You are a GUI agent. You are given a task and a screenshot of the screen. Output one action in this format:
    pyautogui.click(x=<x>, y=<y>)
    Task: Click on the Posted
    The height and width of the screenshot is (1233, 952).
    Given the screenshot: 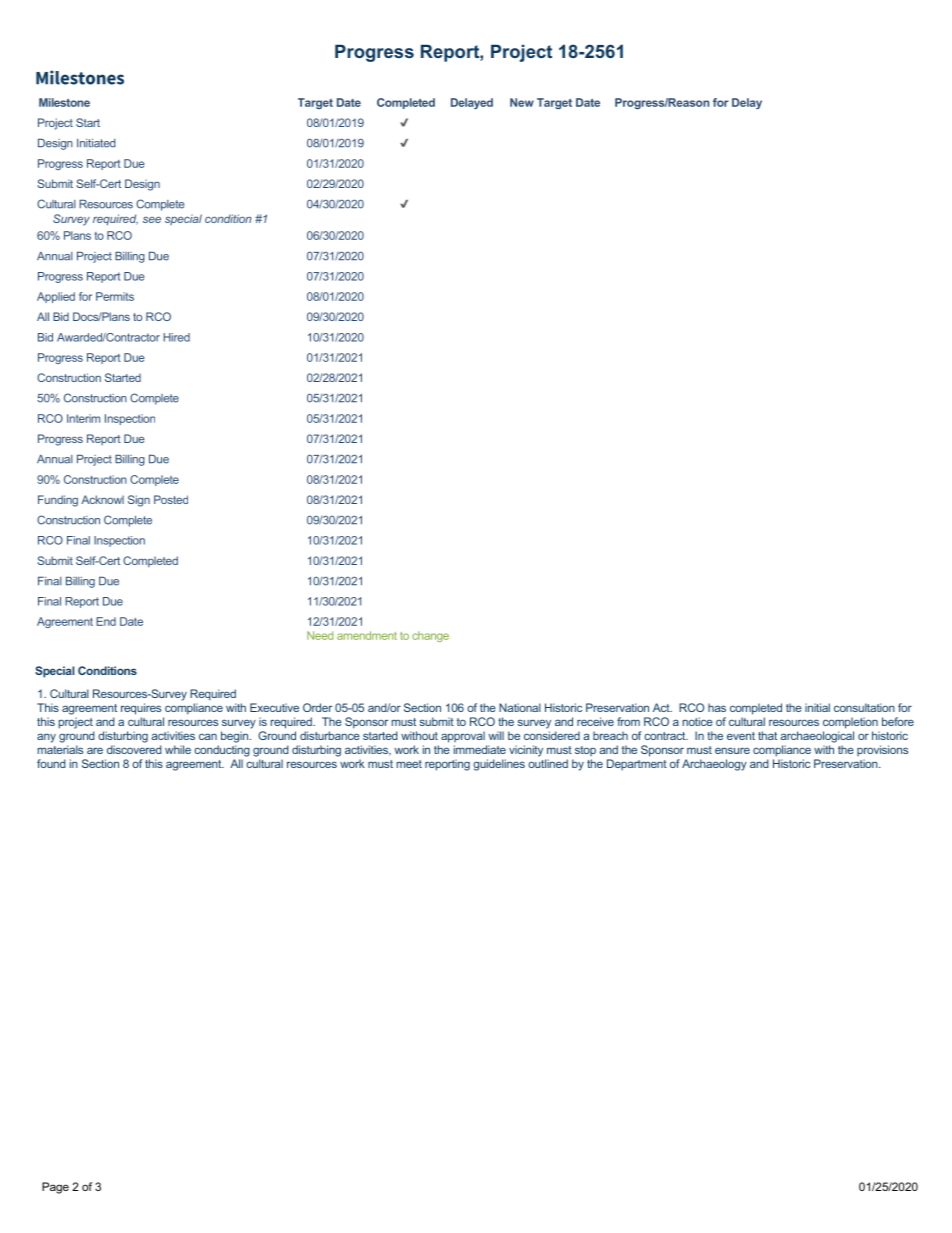 What is the action you would take?
    pyautogui.click(x=171, y=499)
